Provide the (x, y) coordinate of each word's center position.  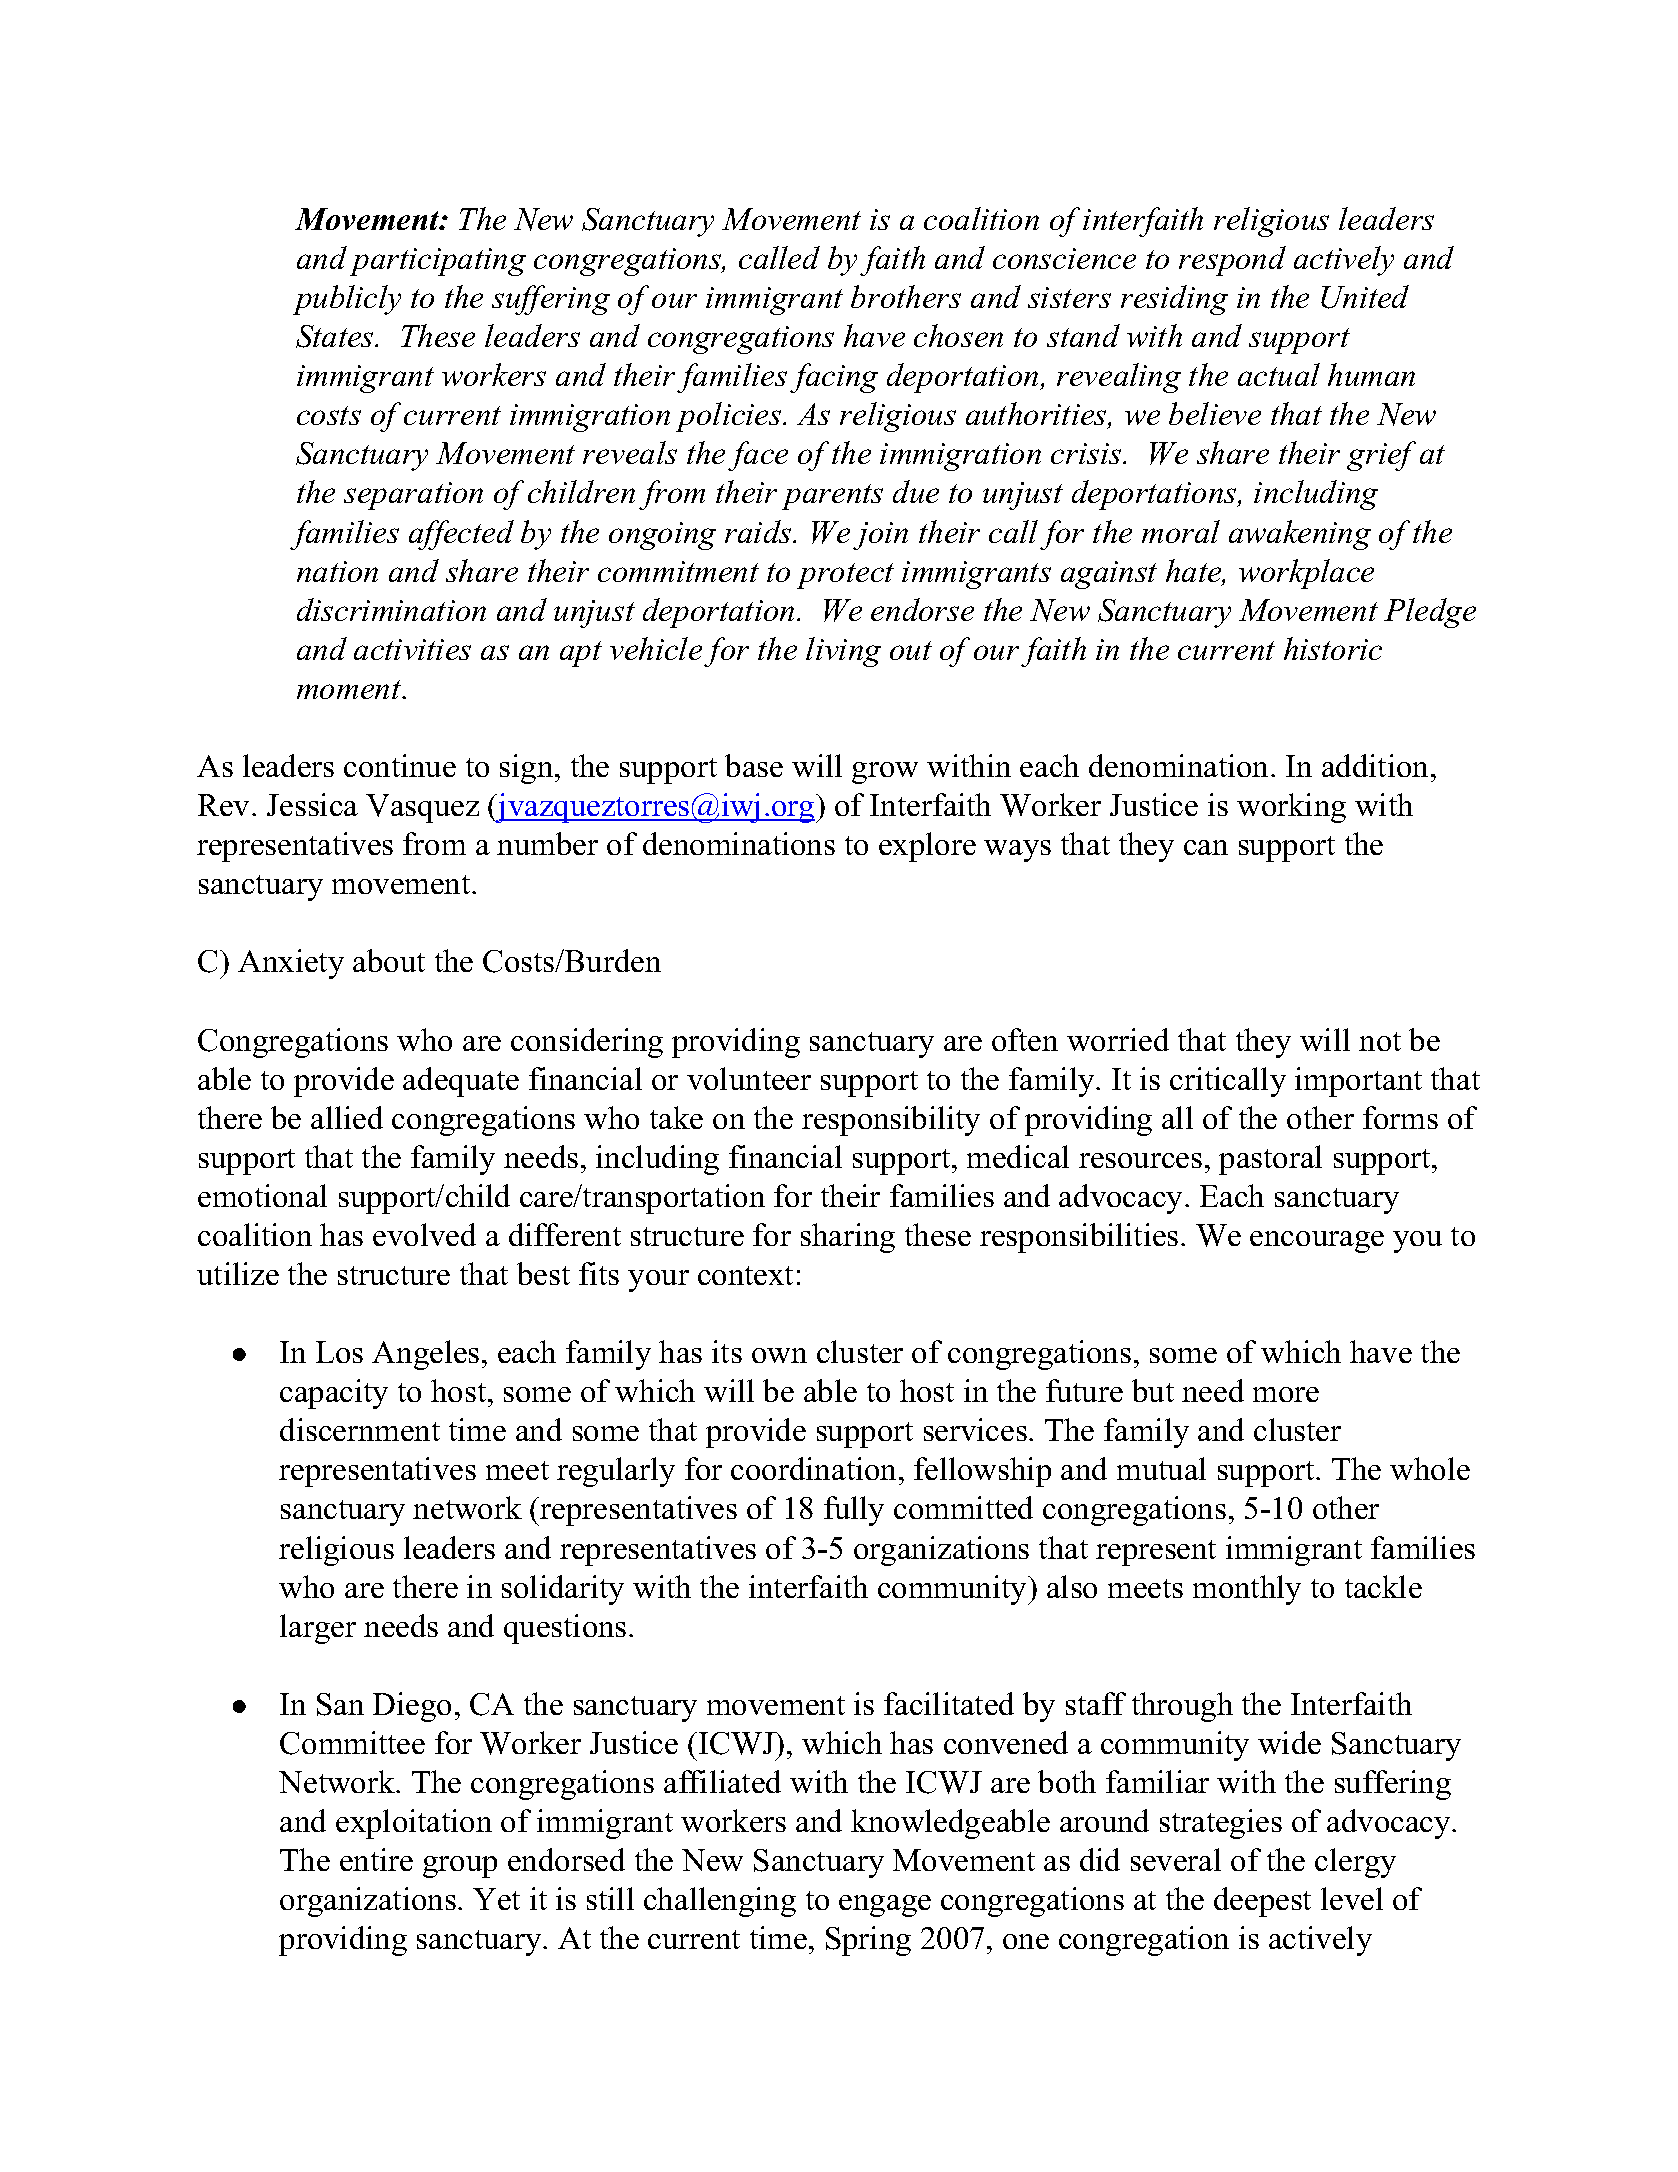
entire (376, 1859)
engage (885, 1906)
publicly (347, 300)
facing (834, 378)
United (1365, 297)
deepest (1262, 1902)
